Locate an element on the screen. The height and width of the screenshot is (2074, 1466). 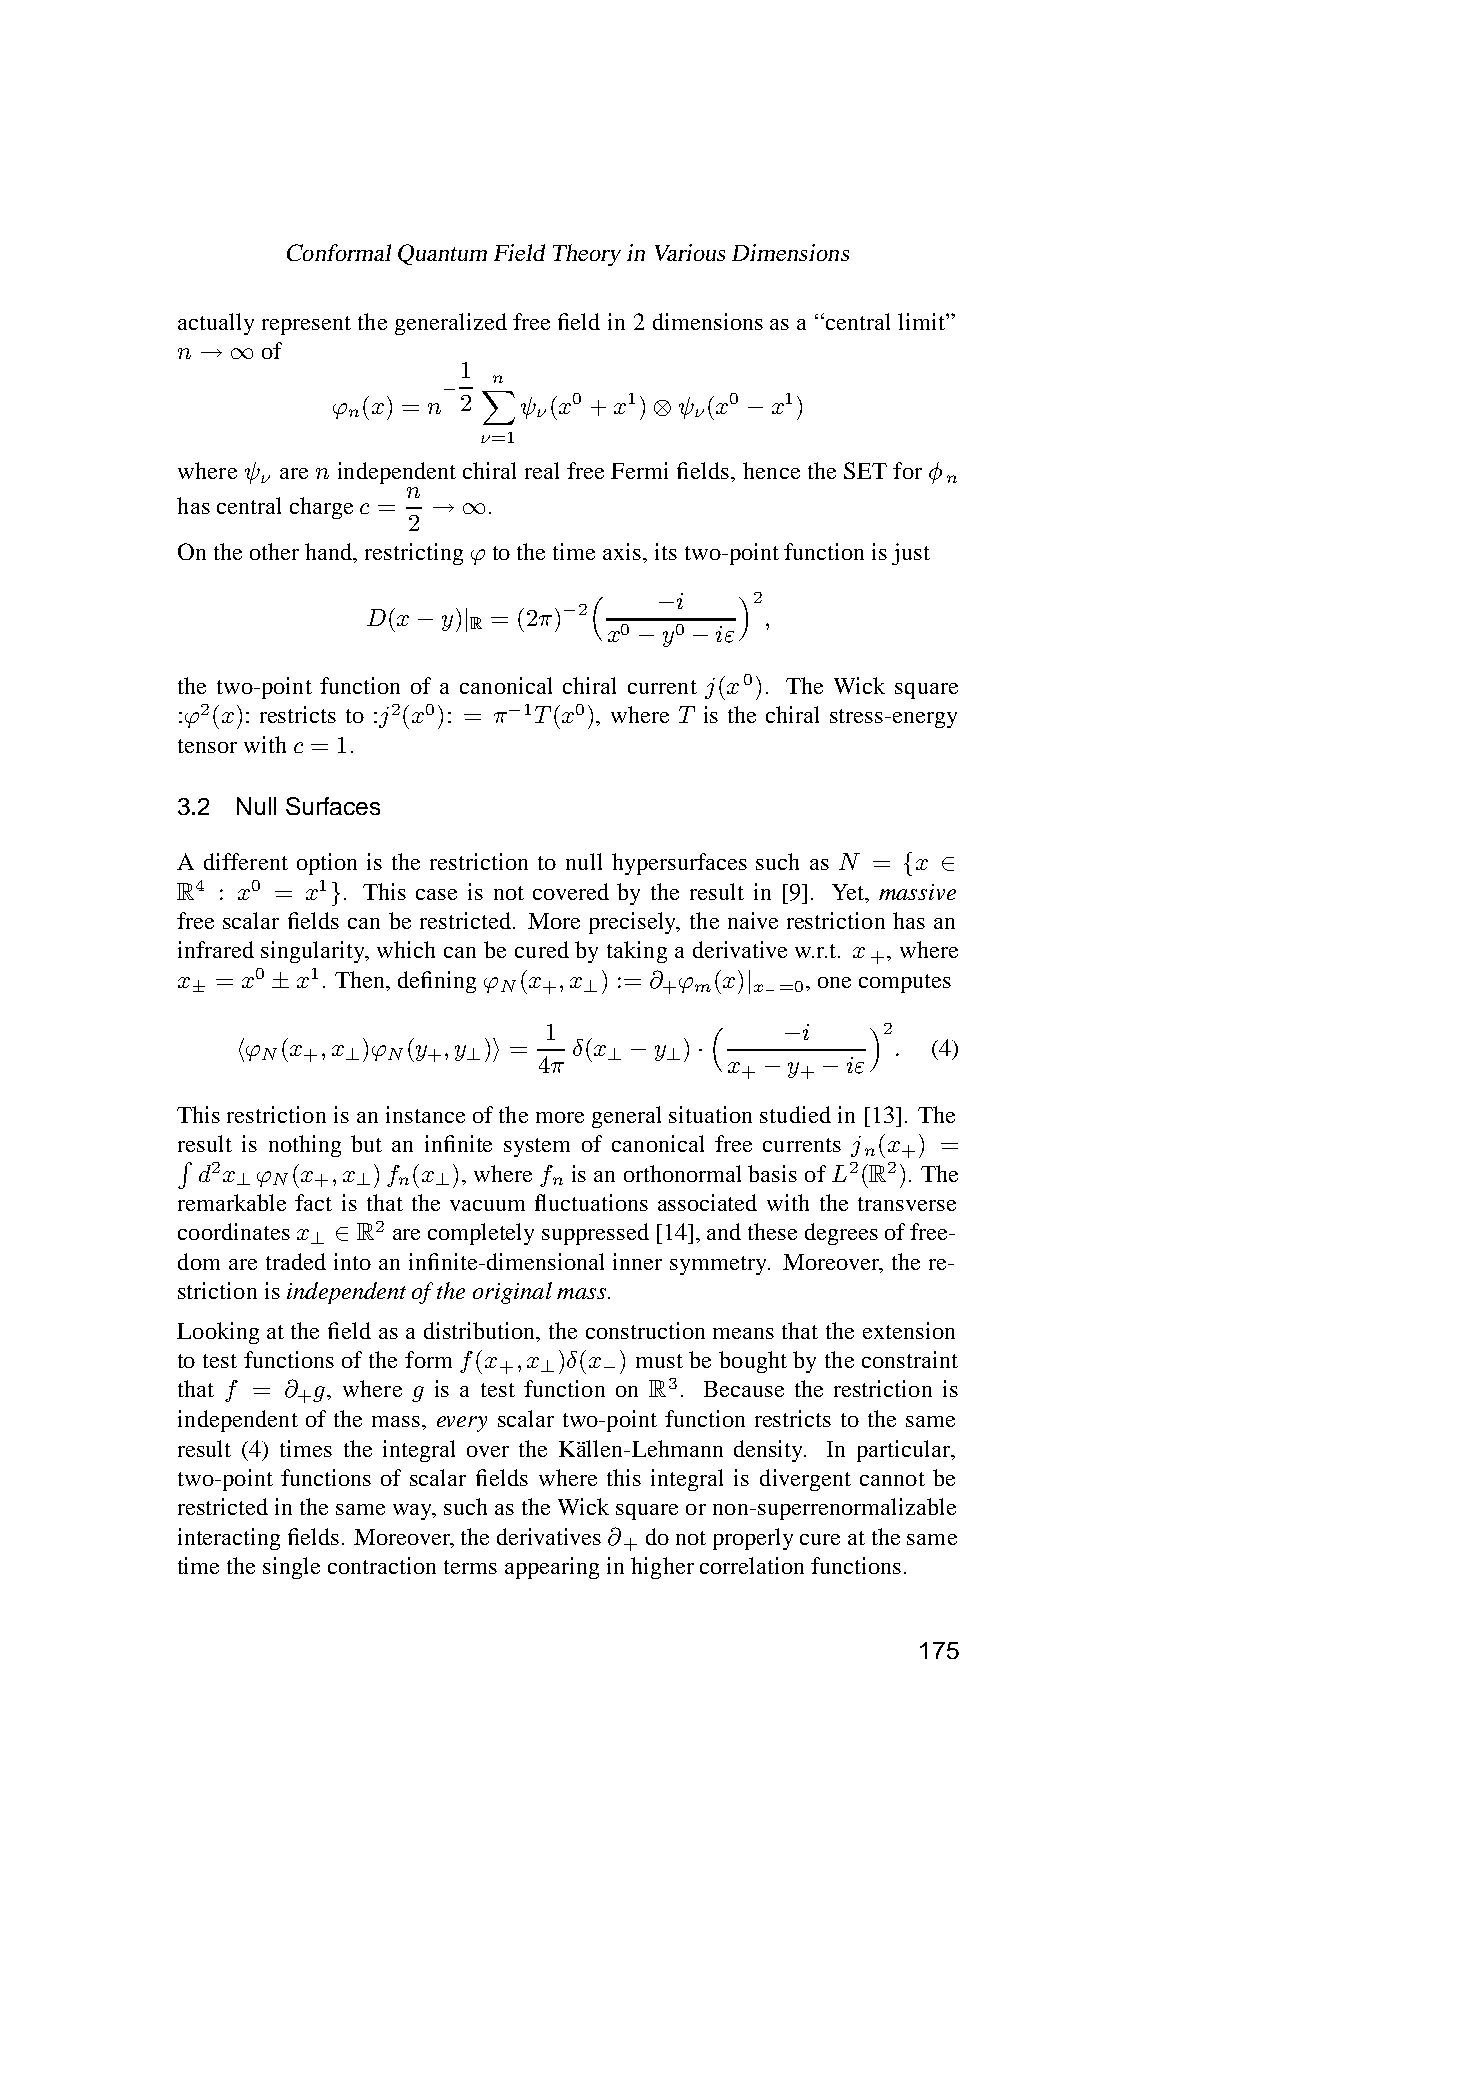
real is located at coordinates (542, 470).
